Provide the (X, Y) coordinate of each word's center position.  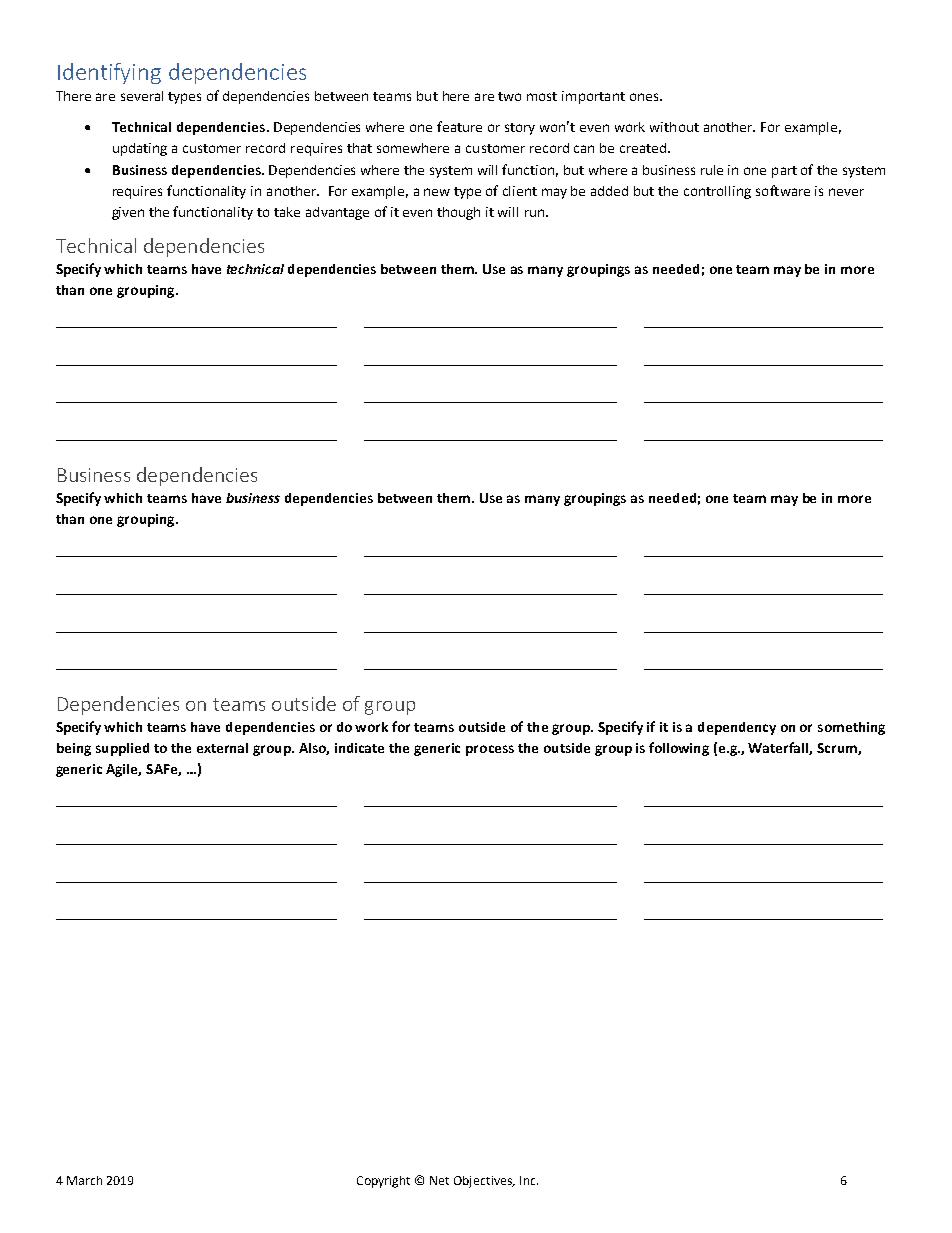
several (142, 96)
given (128, 213)
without (674, 127)
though (458, 213)
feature (459, 126)
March (84, 1180)
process (490, 750)
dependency (737, 728)
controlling (717, 192)
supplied (122, 749)
